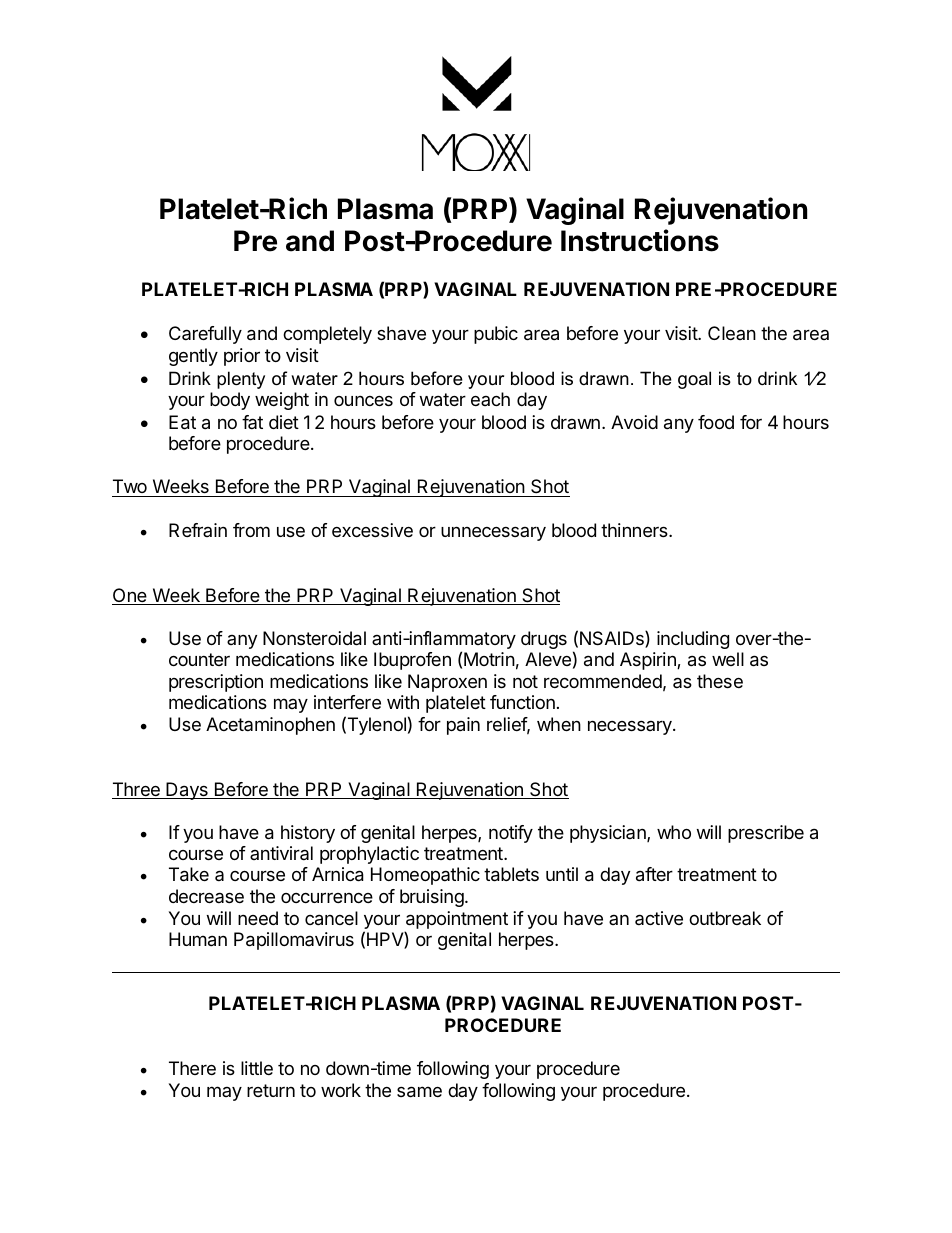 This screenshot has width=952, height=1233. I want to click on pubic, so click(496, 335).
